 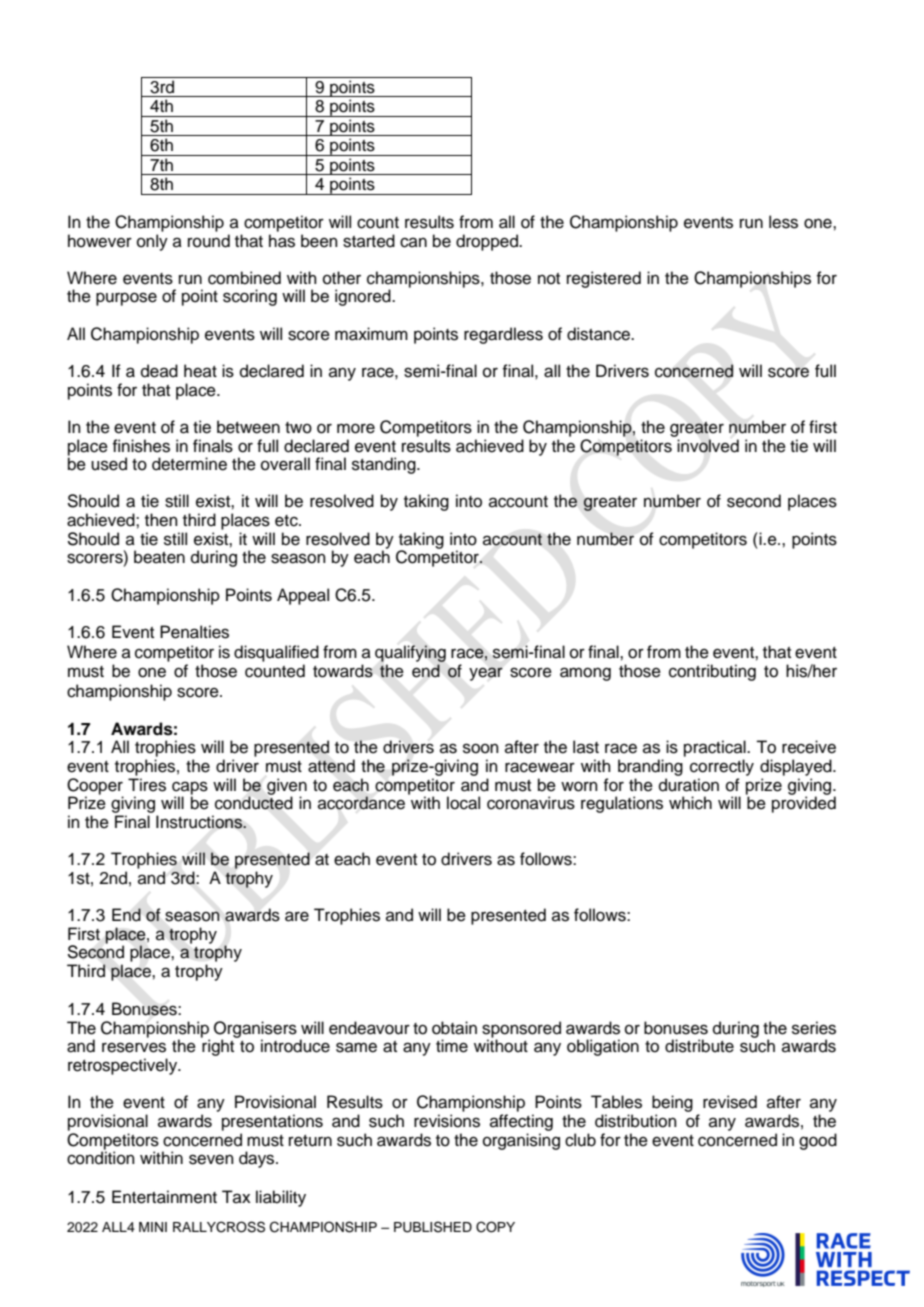 I want to click on PUBLISHED, so click(x=433, y=1227).
